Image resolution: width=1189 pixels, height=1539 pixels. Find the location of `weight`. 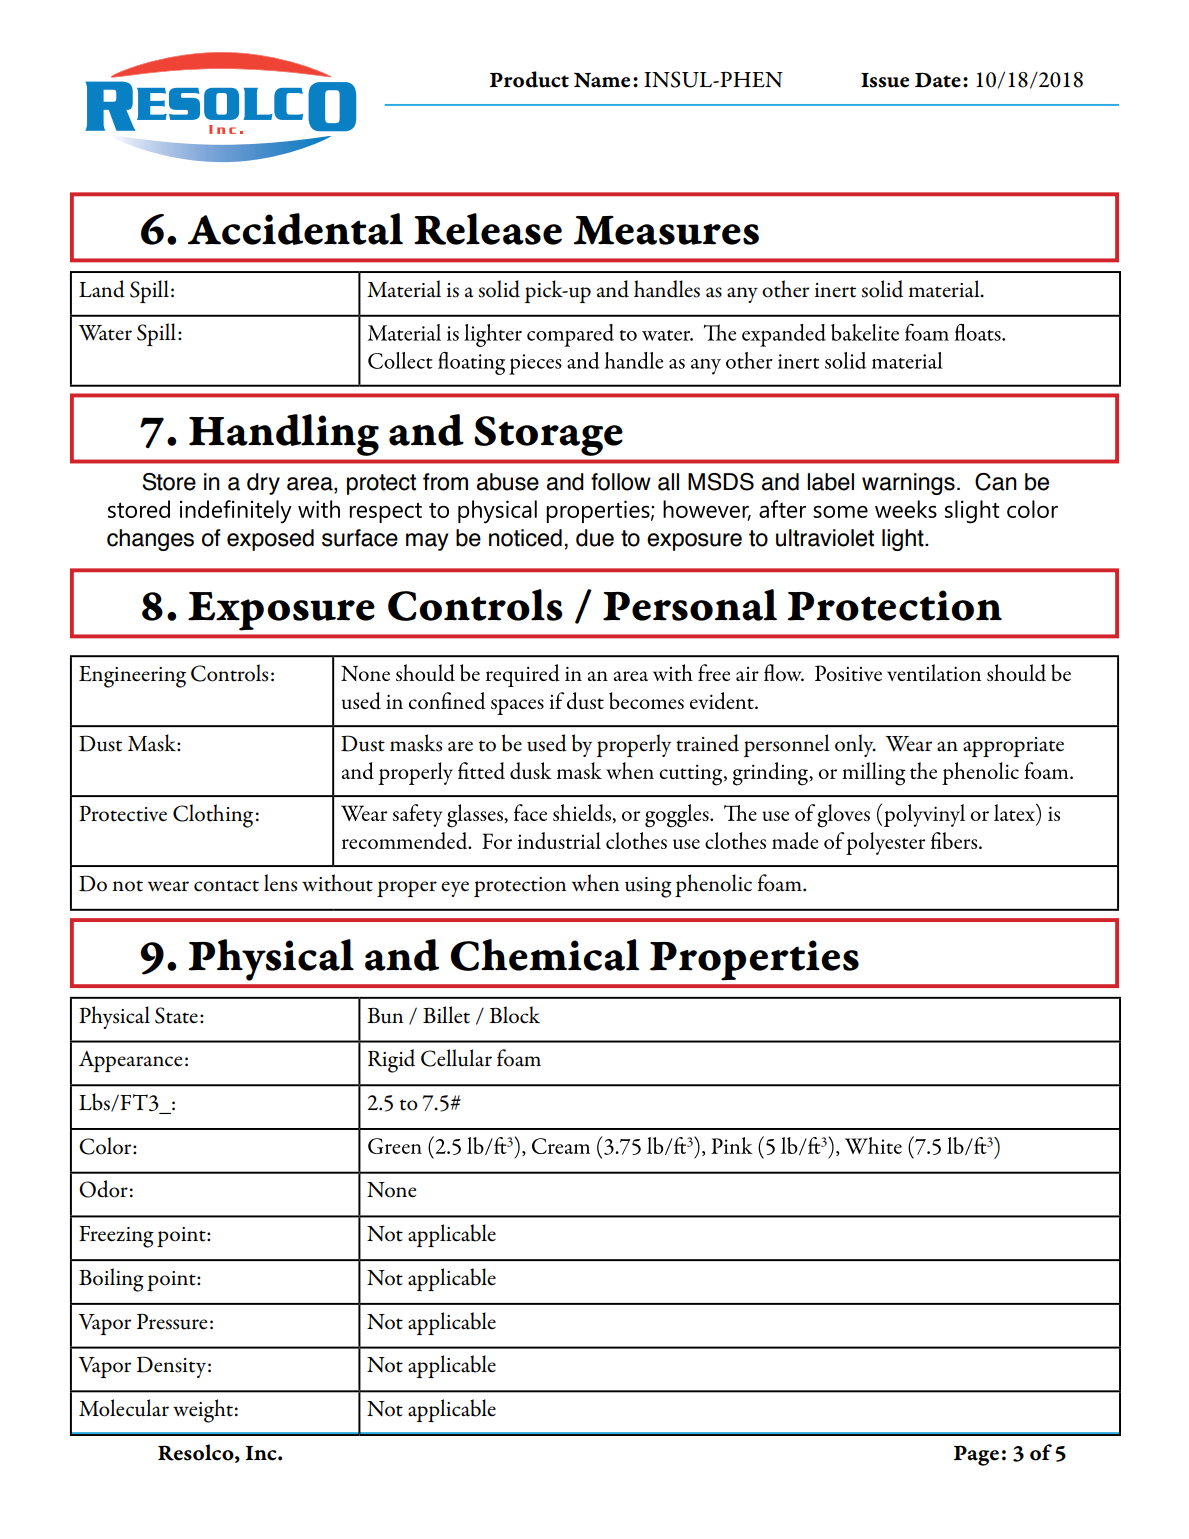

weight is located at coordinates (203, 1411).
